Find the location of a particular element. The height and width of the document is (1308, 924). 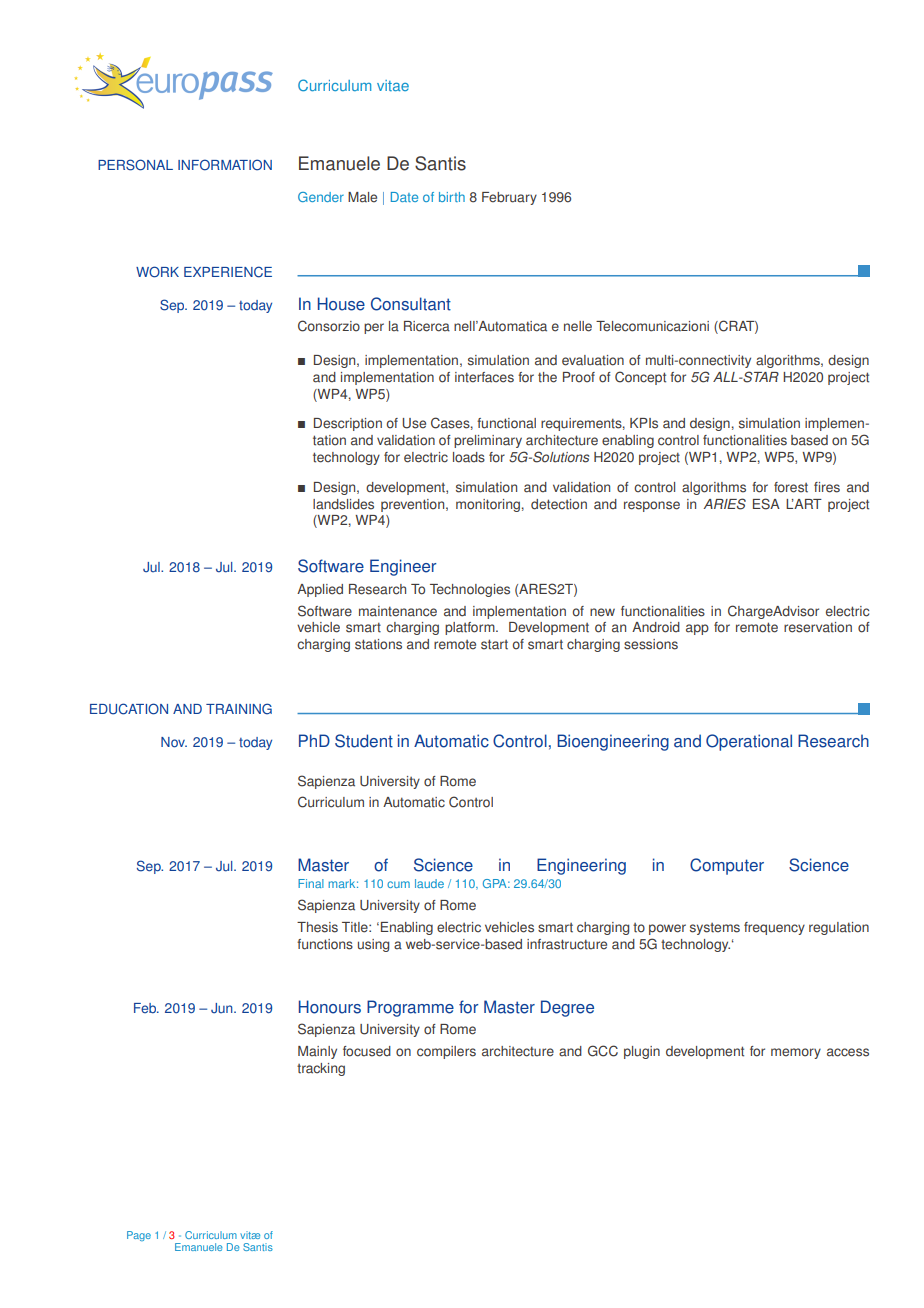

monitoring is located at coordinates (488, 505).
